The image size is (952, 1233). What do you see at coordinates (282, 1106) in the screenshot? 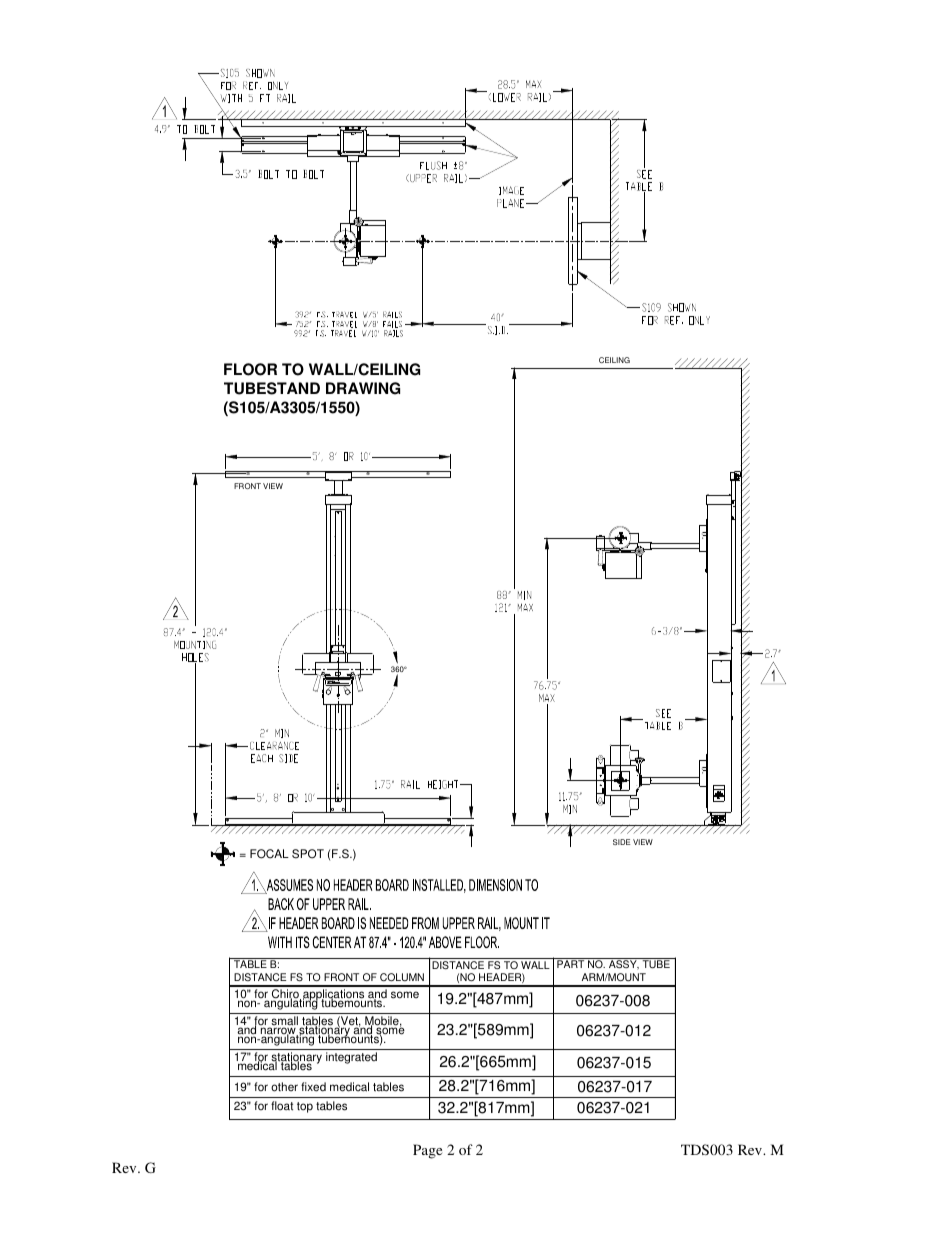
I see `float` at bounding box center [282, 1106].
